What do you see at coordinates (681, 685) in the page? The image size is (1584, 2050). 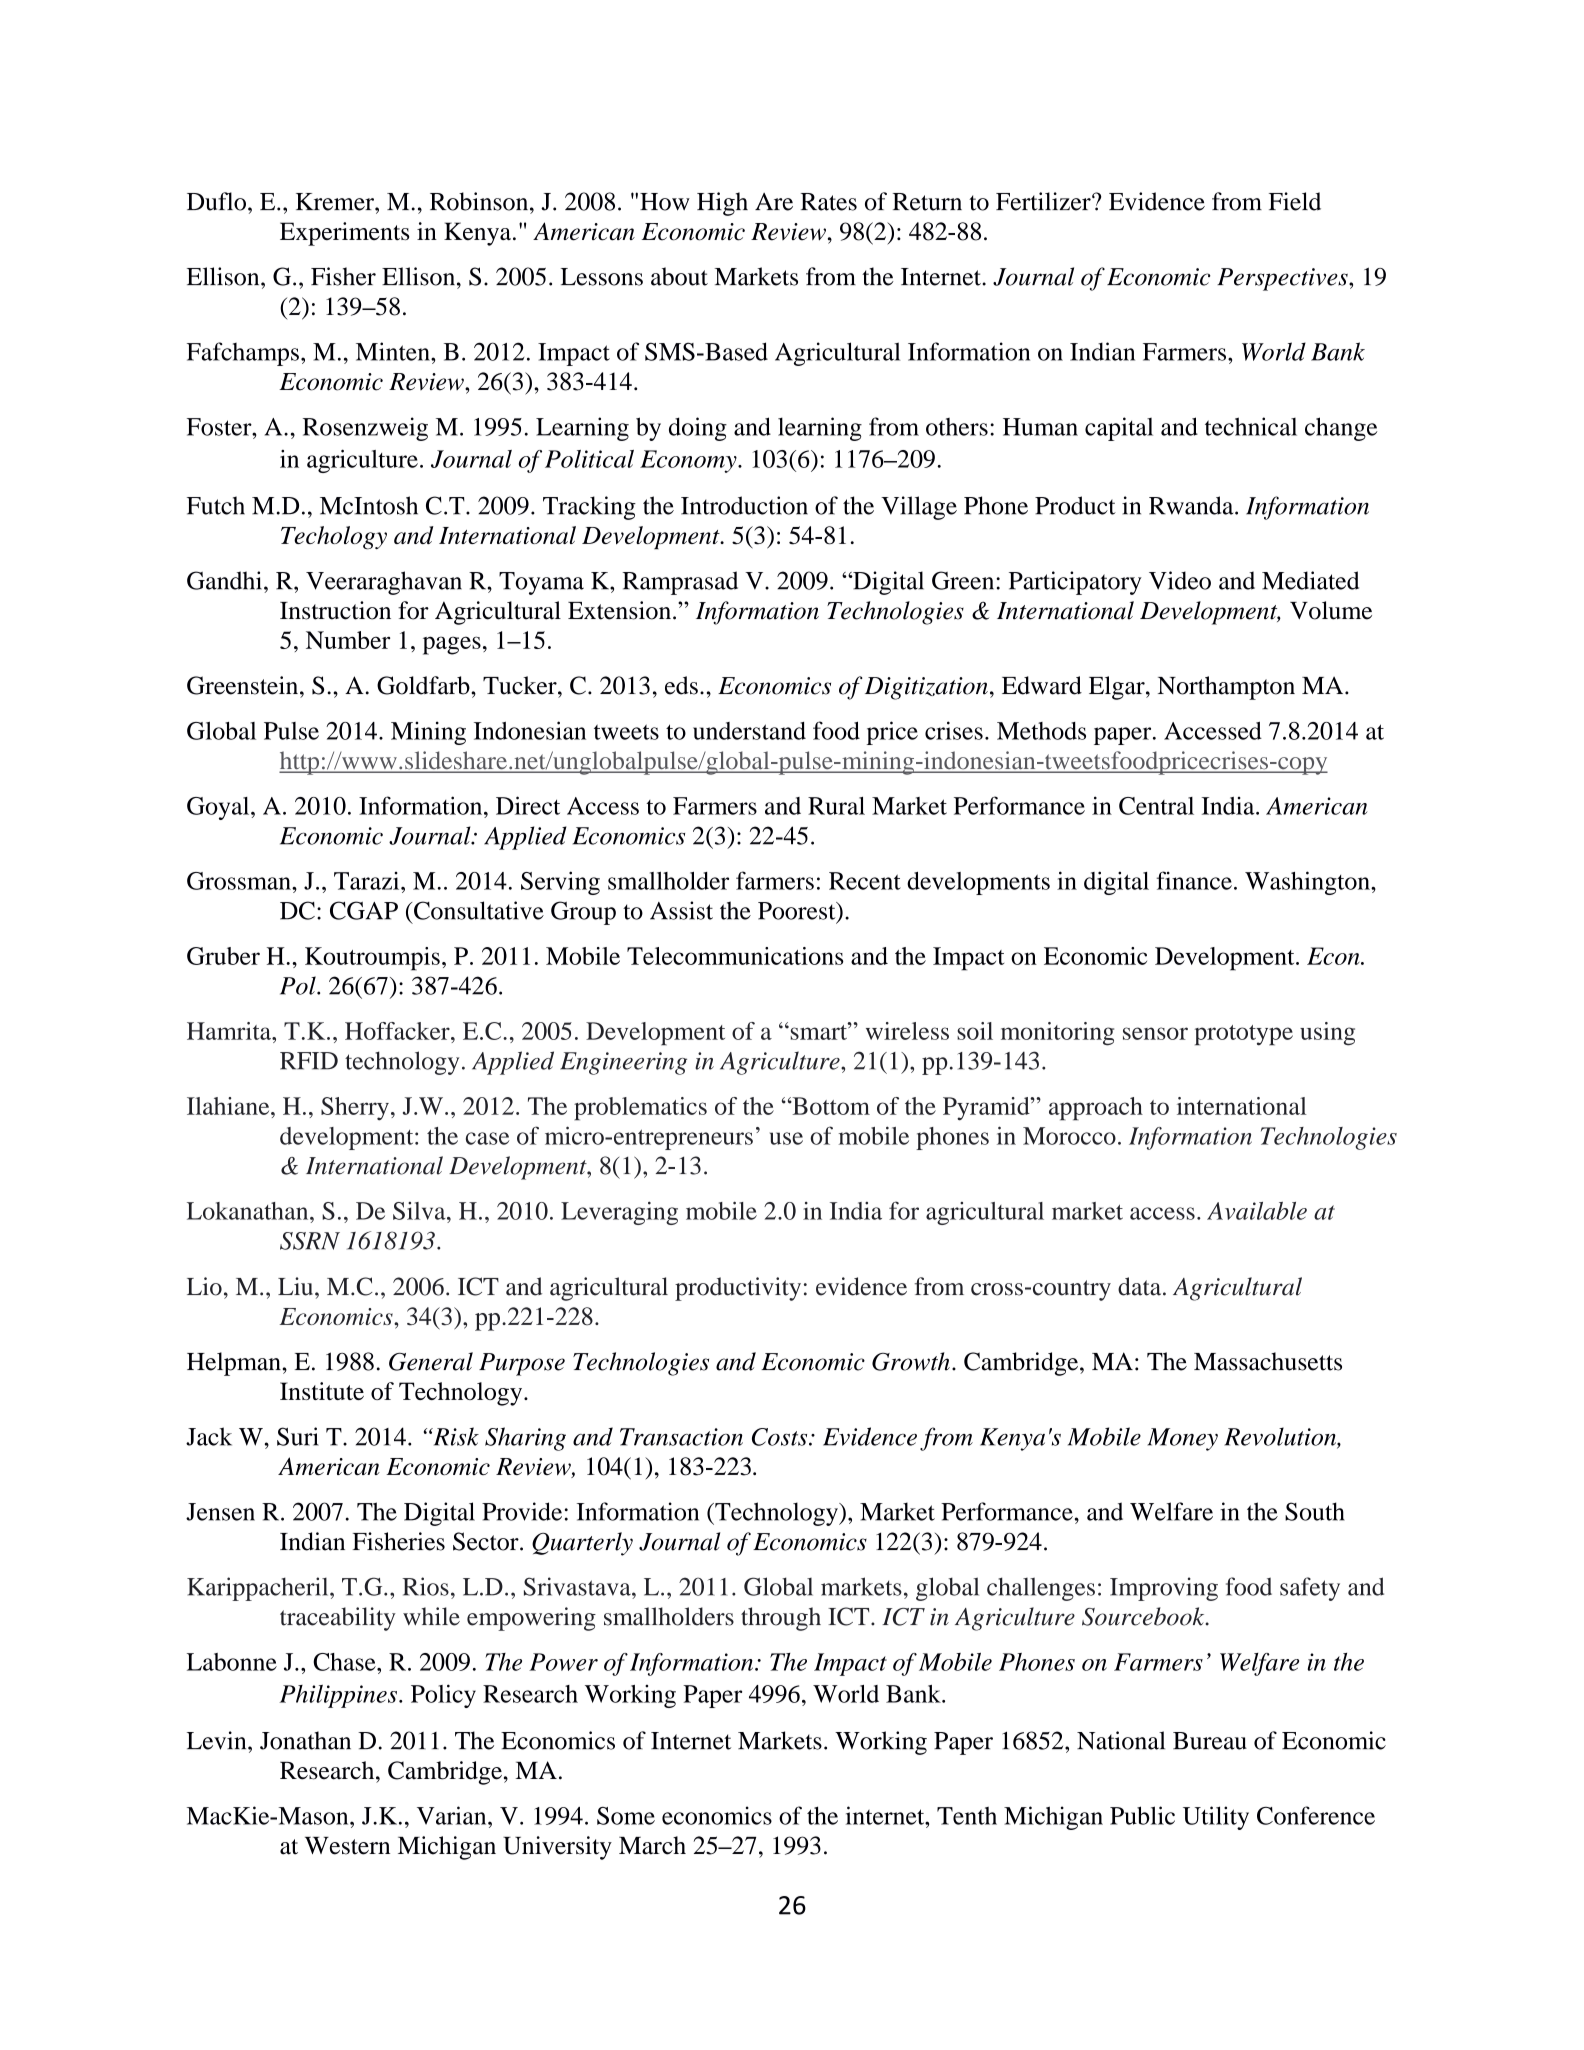 I see `eds` at bounding box center [681, 685].
